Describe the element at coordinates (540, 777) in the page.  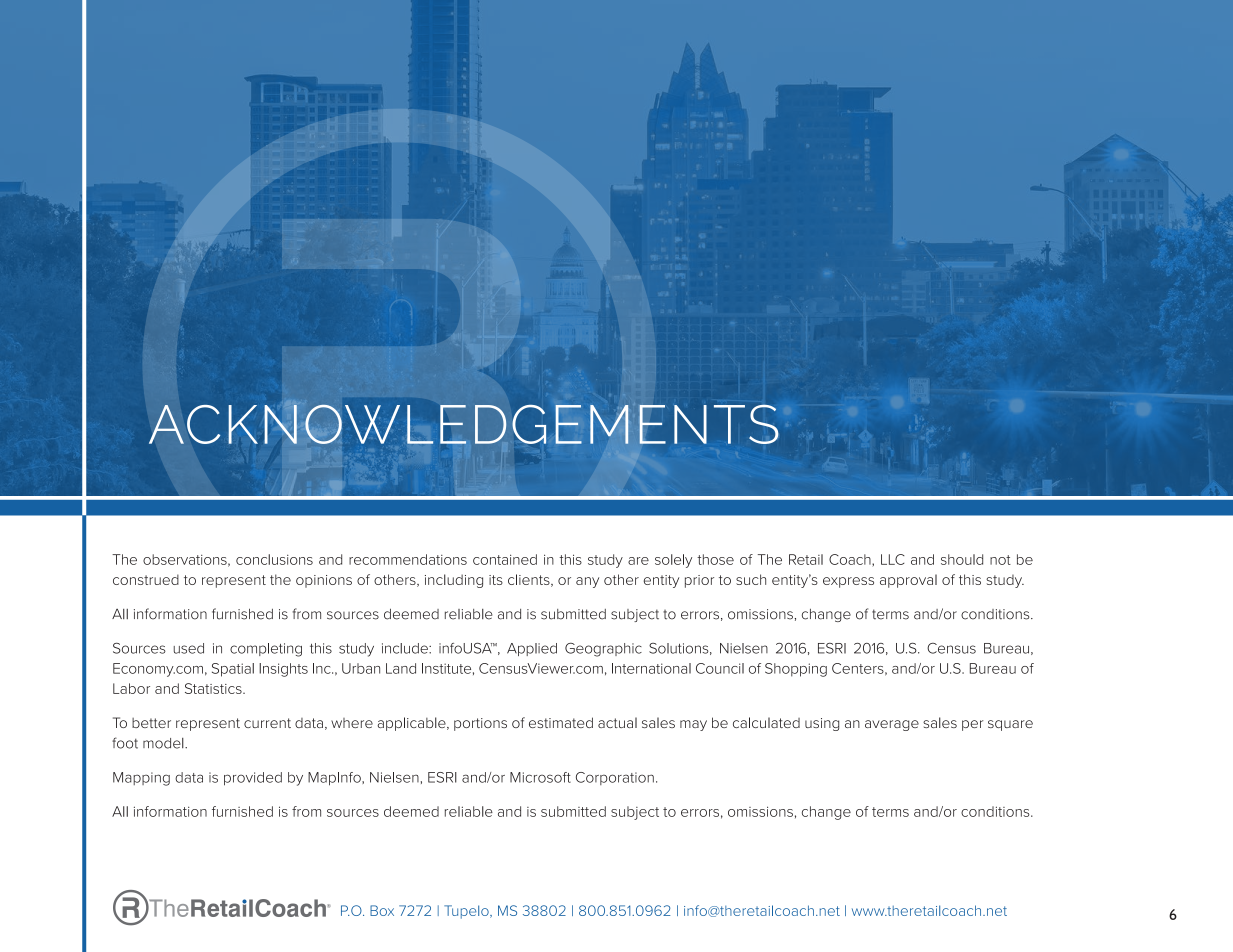
I see `Microsoft` at that location.
